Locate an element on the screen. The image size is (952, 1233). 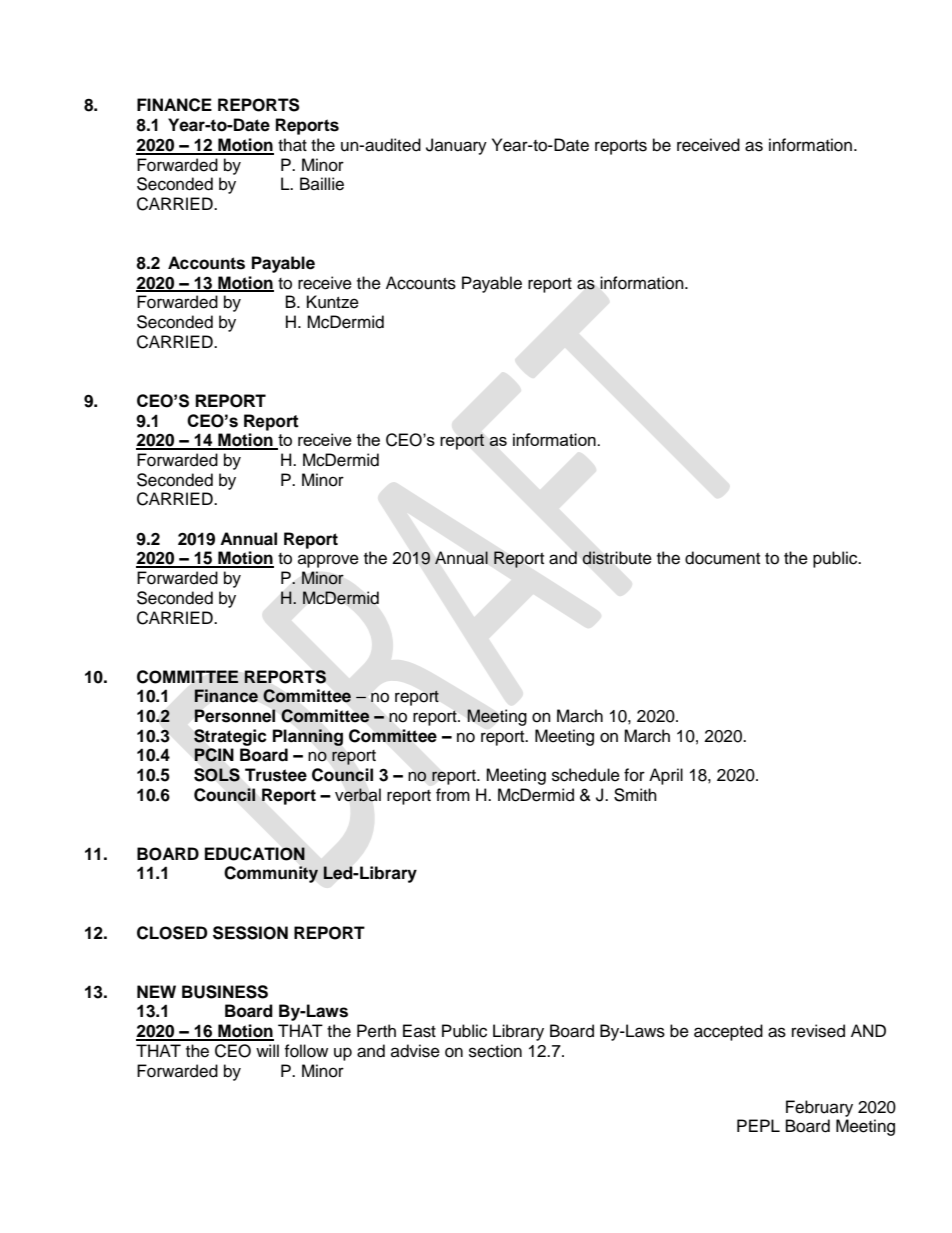
accepted is located at coordinates (728, 1032).
